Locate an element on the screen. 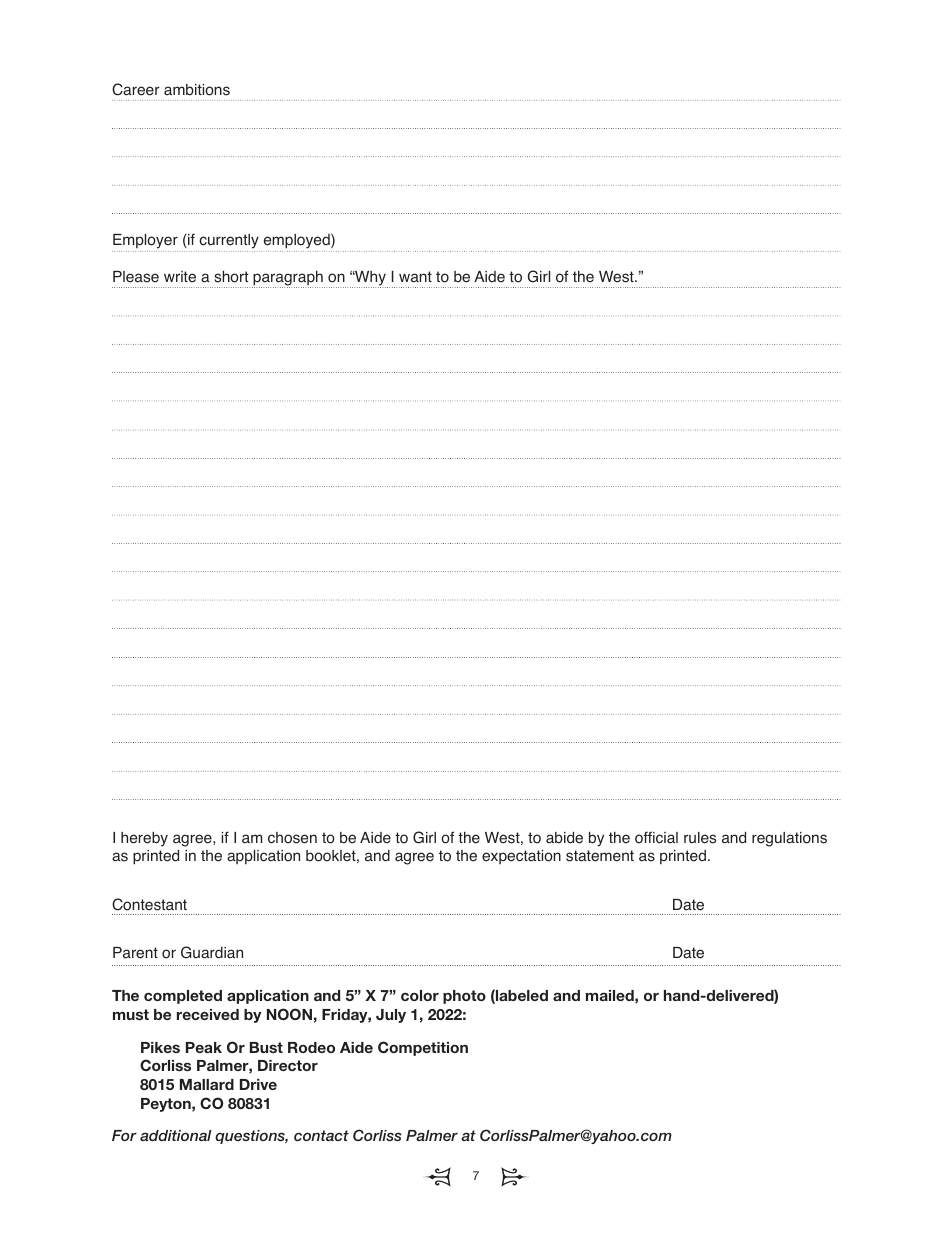 Image resolution: width=952 pixels, height=1233 pixels. official is located at coordinates (656, 837).
